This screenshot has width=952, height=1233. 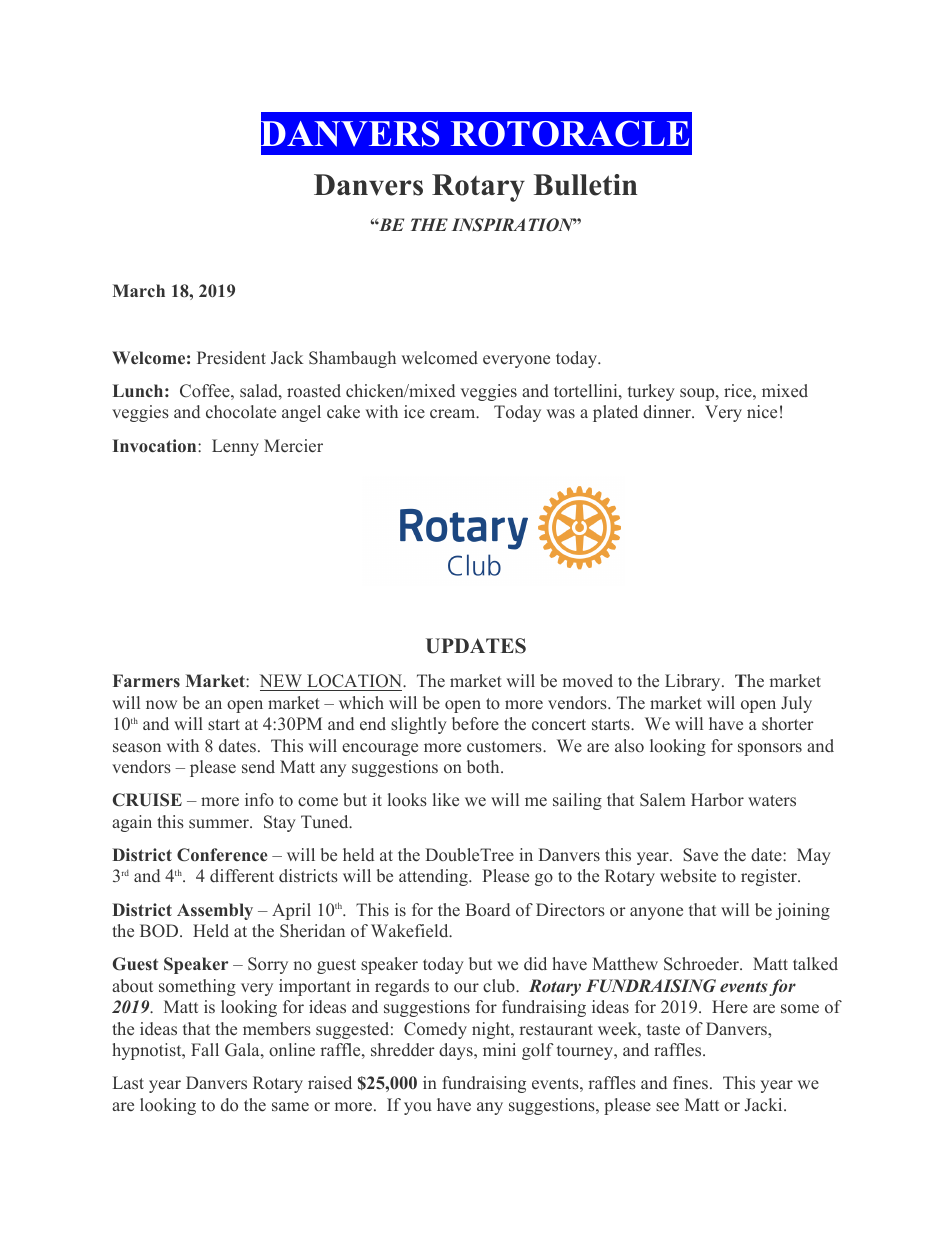 I want to click on soup, so click(x=697, y=394).
